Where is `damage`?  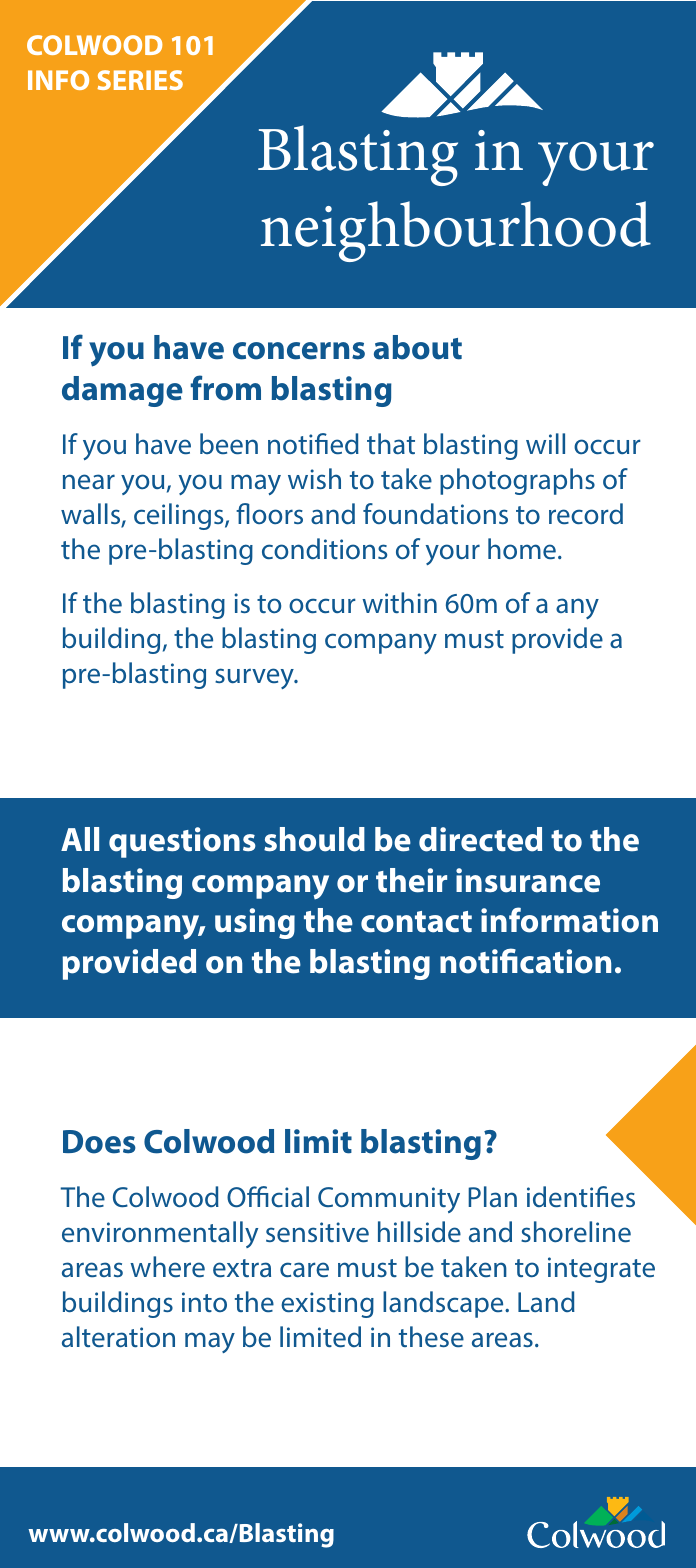 damage is located at coordinates (122, 391).
